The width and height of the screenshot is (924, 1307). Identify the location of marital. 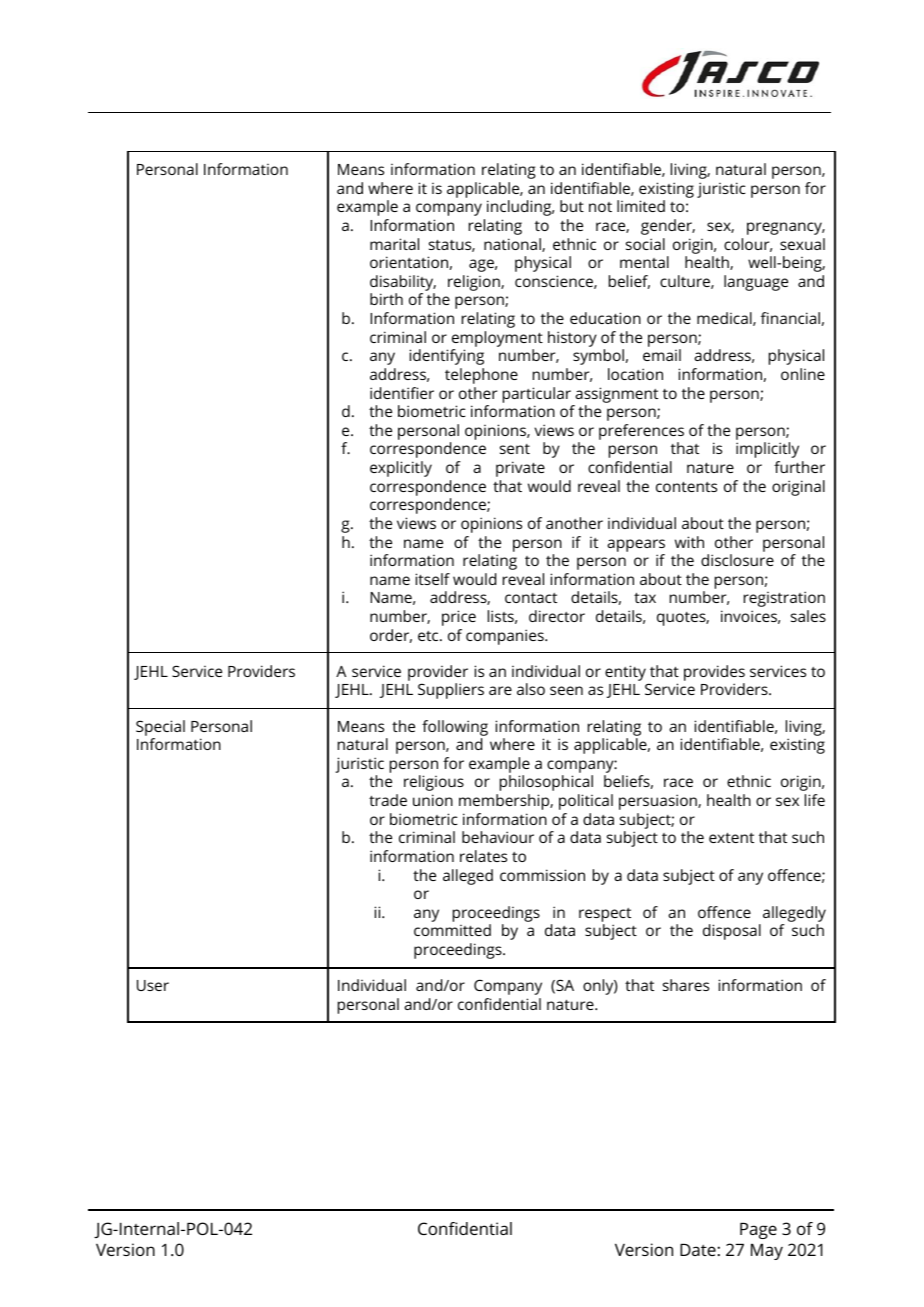
(394, 244).
